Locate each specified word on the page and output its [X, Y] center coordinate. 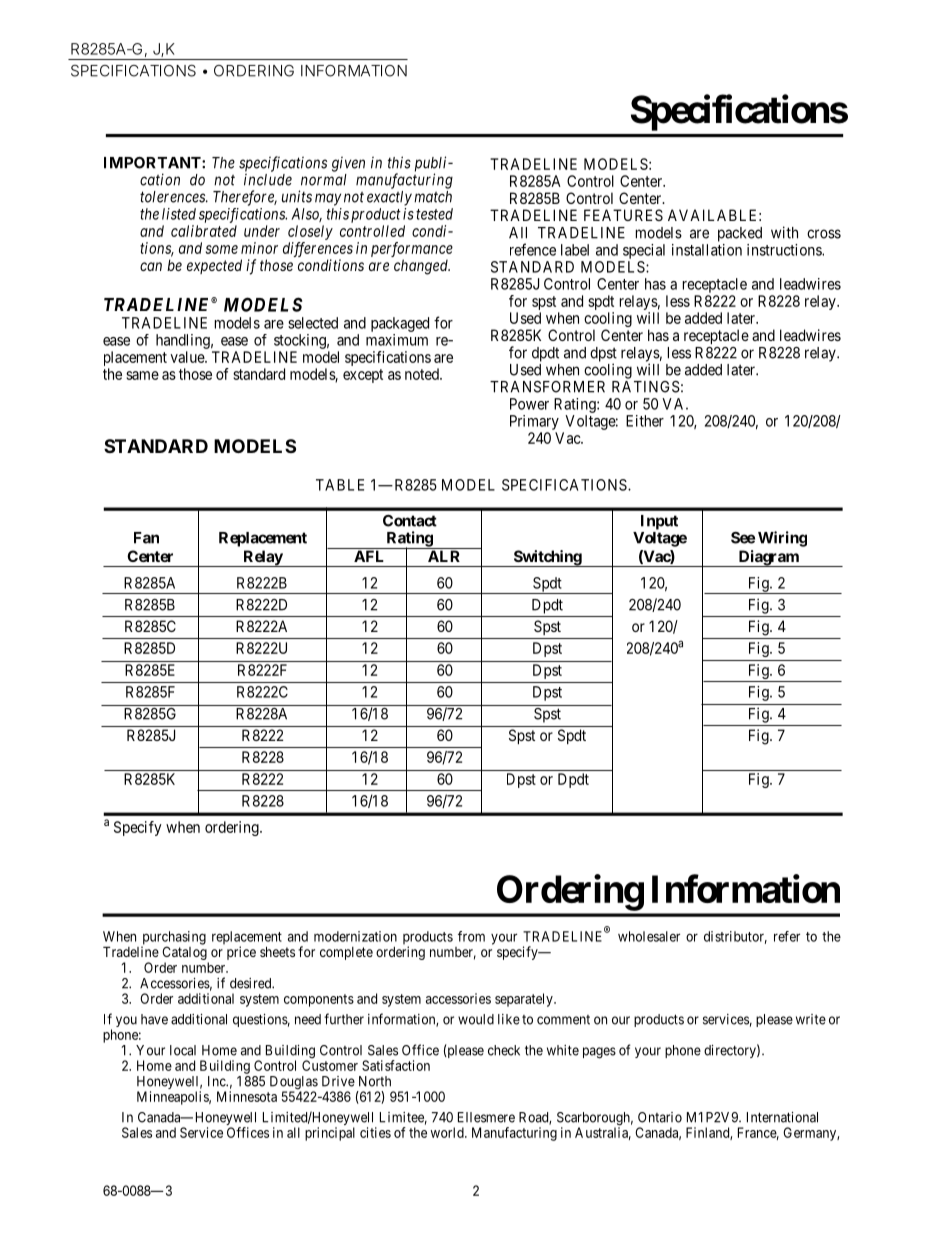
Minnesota [247, 1096]
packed [740, 234]
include [268, 179]
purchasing [173, 939]
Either [645, 421]
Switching [547, 558]
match [433, 197]
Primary [534, 422]
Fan [146, 538]
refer [787, 936]
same [142, 375]
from [471, 936]
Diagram [768, 558]
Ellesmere [486, 1117]
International [782, 1117]
